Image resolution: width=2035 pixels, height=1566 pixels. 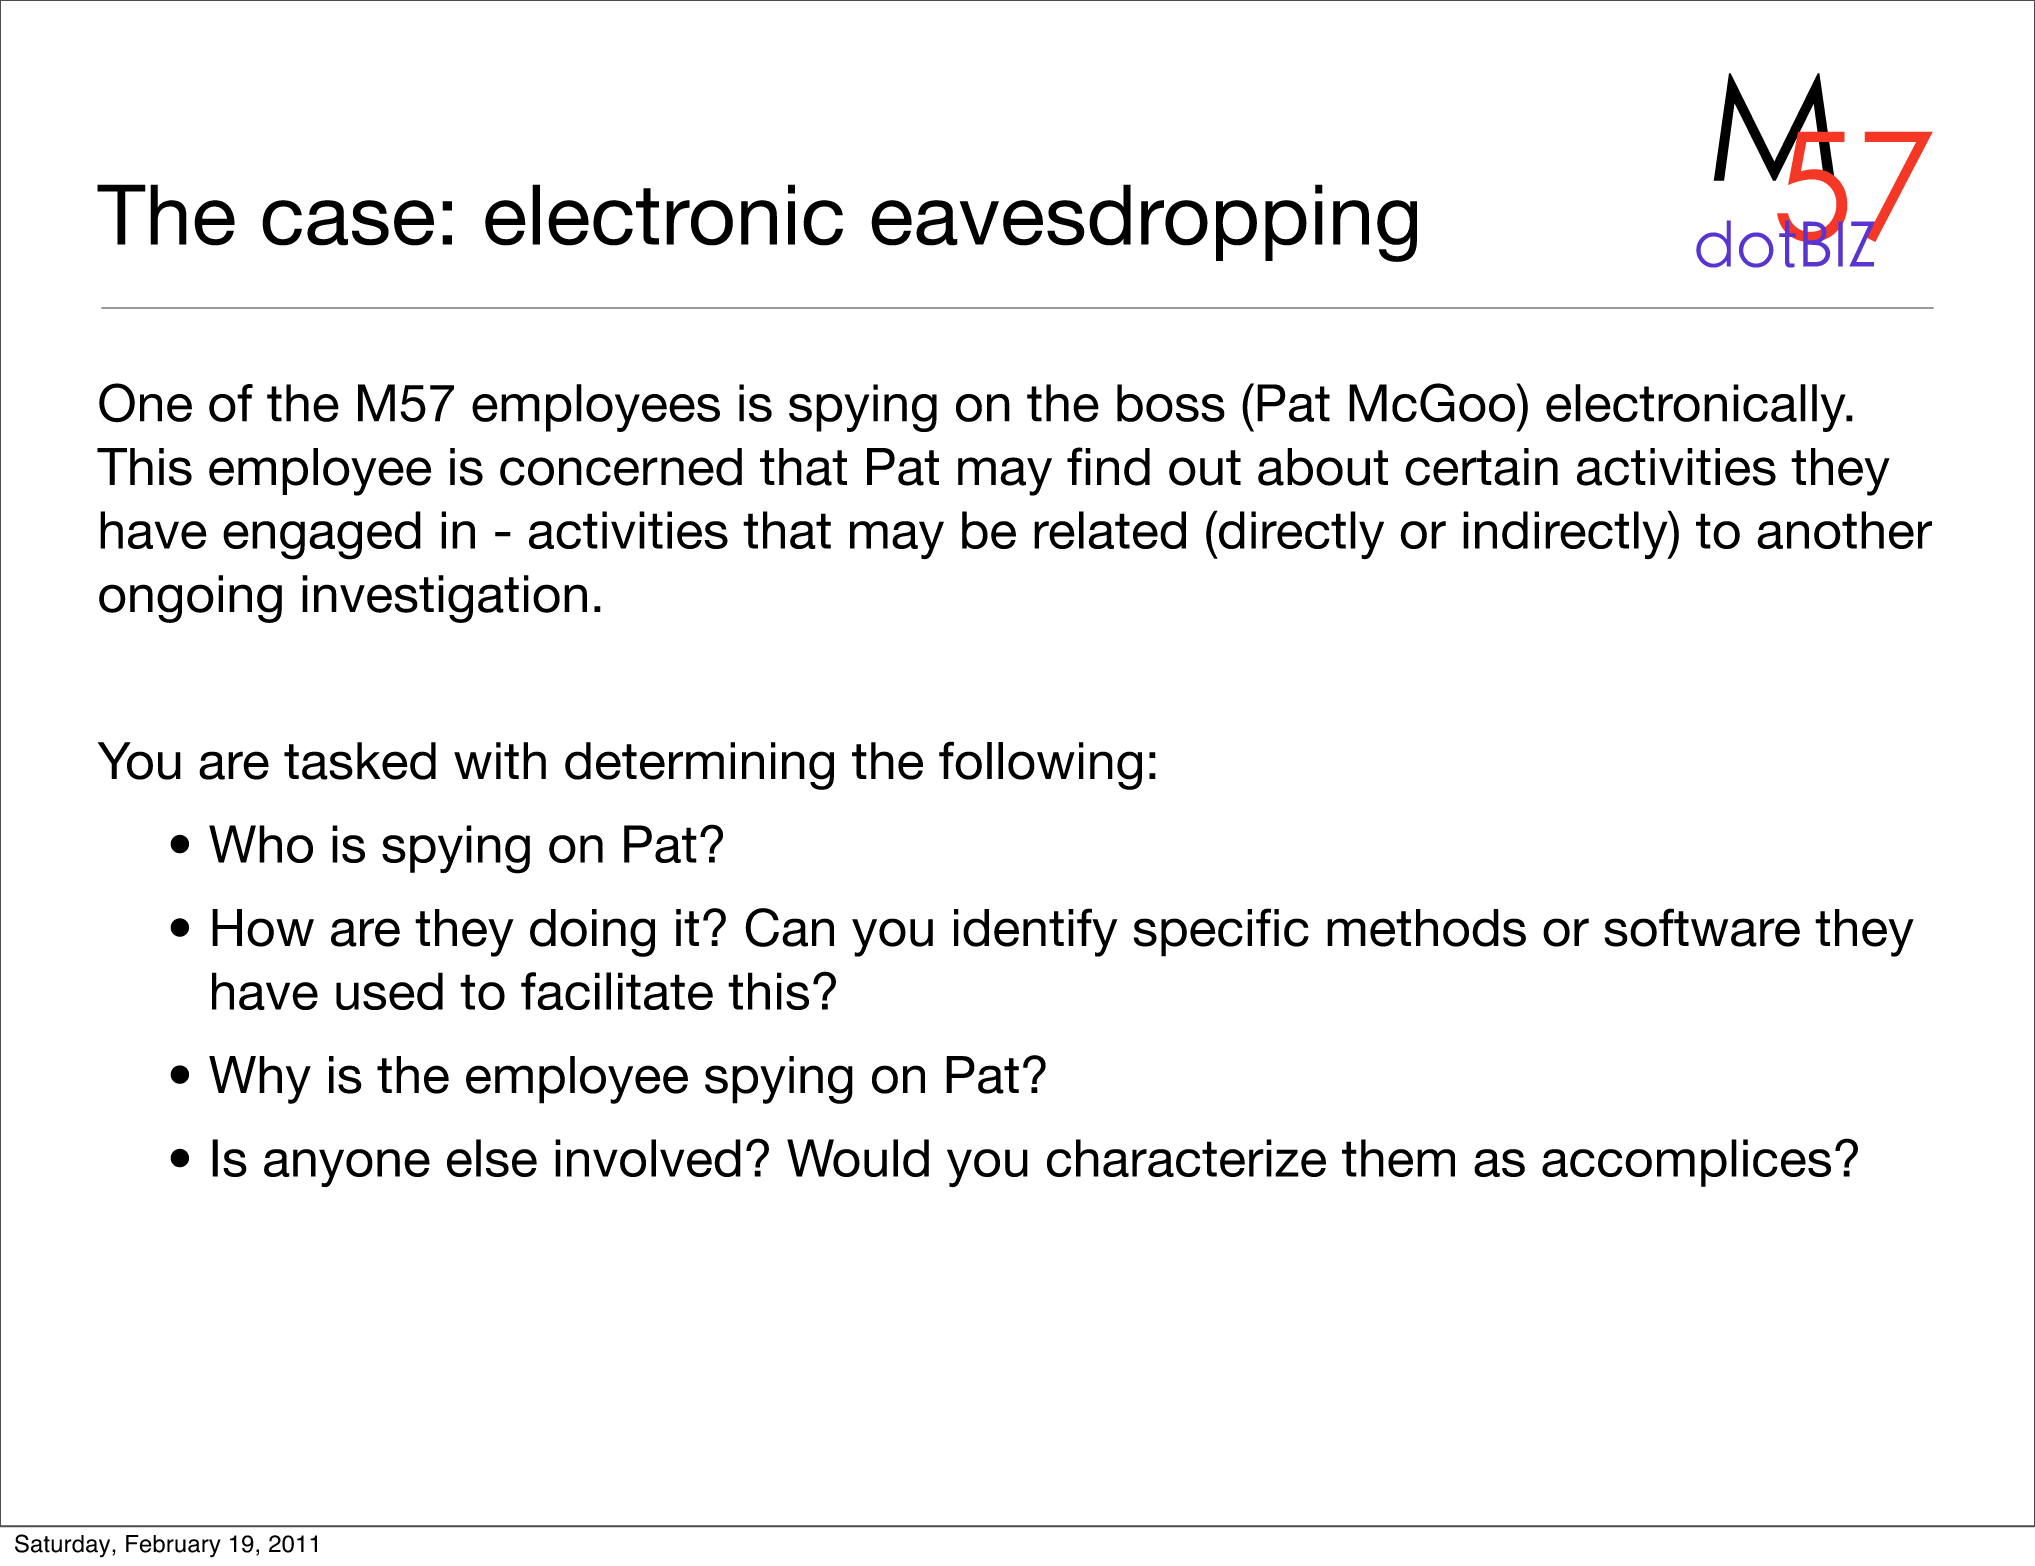 I want to click on case, so click(x=348, y=223).
